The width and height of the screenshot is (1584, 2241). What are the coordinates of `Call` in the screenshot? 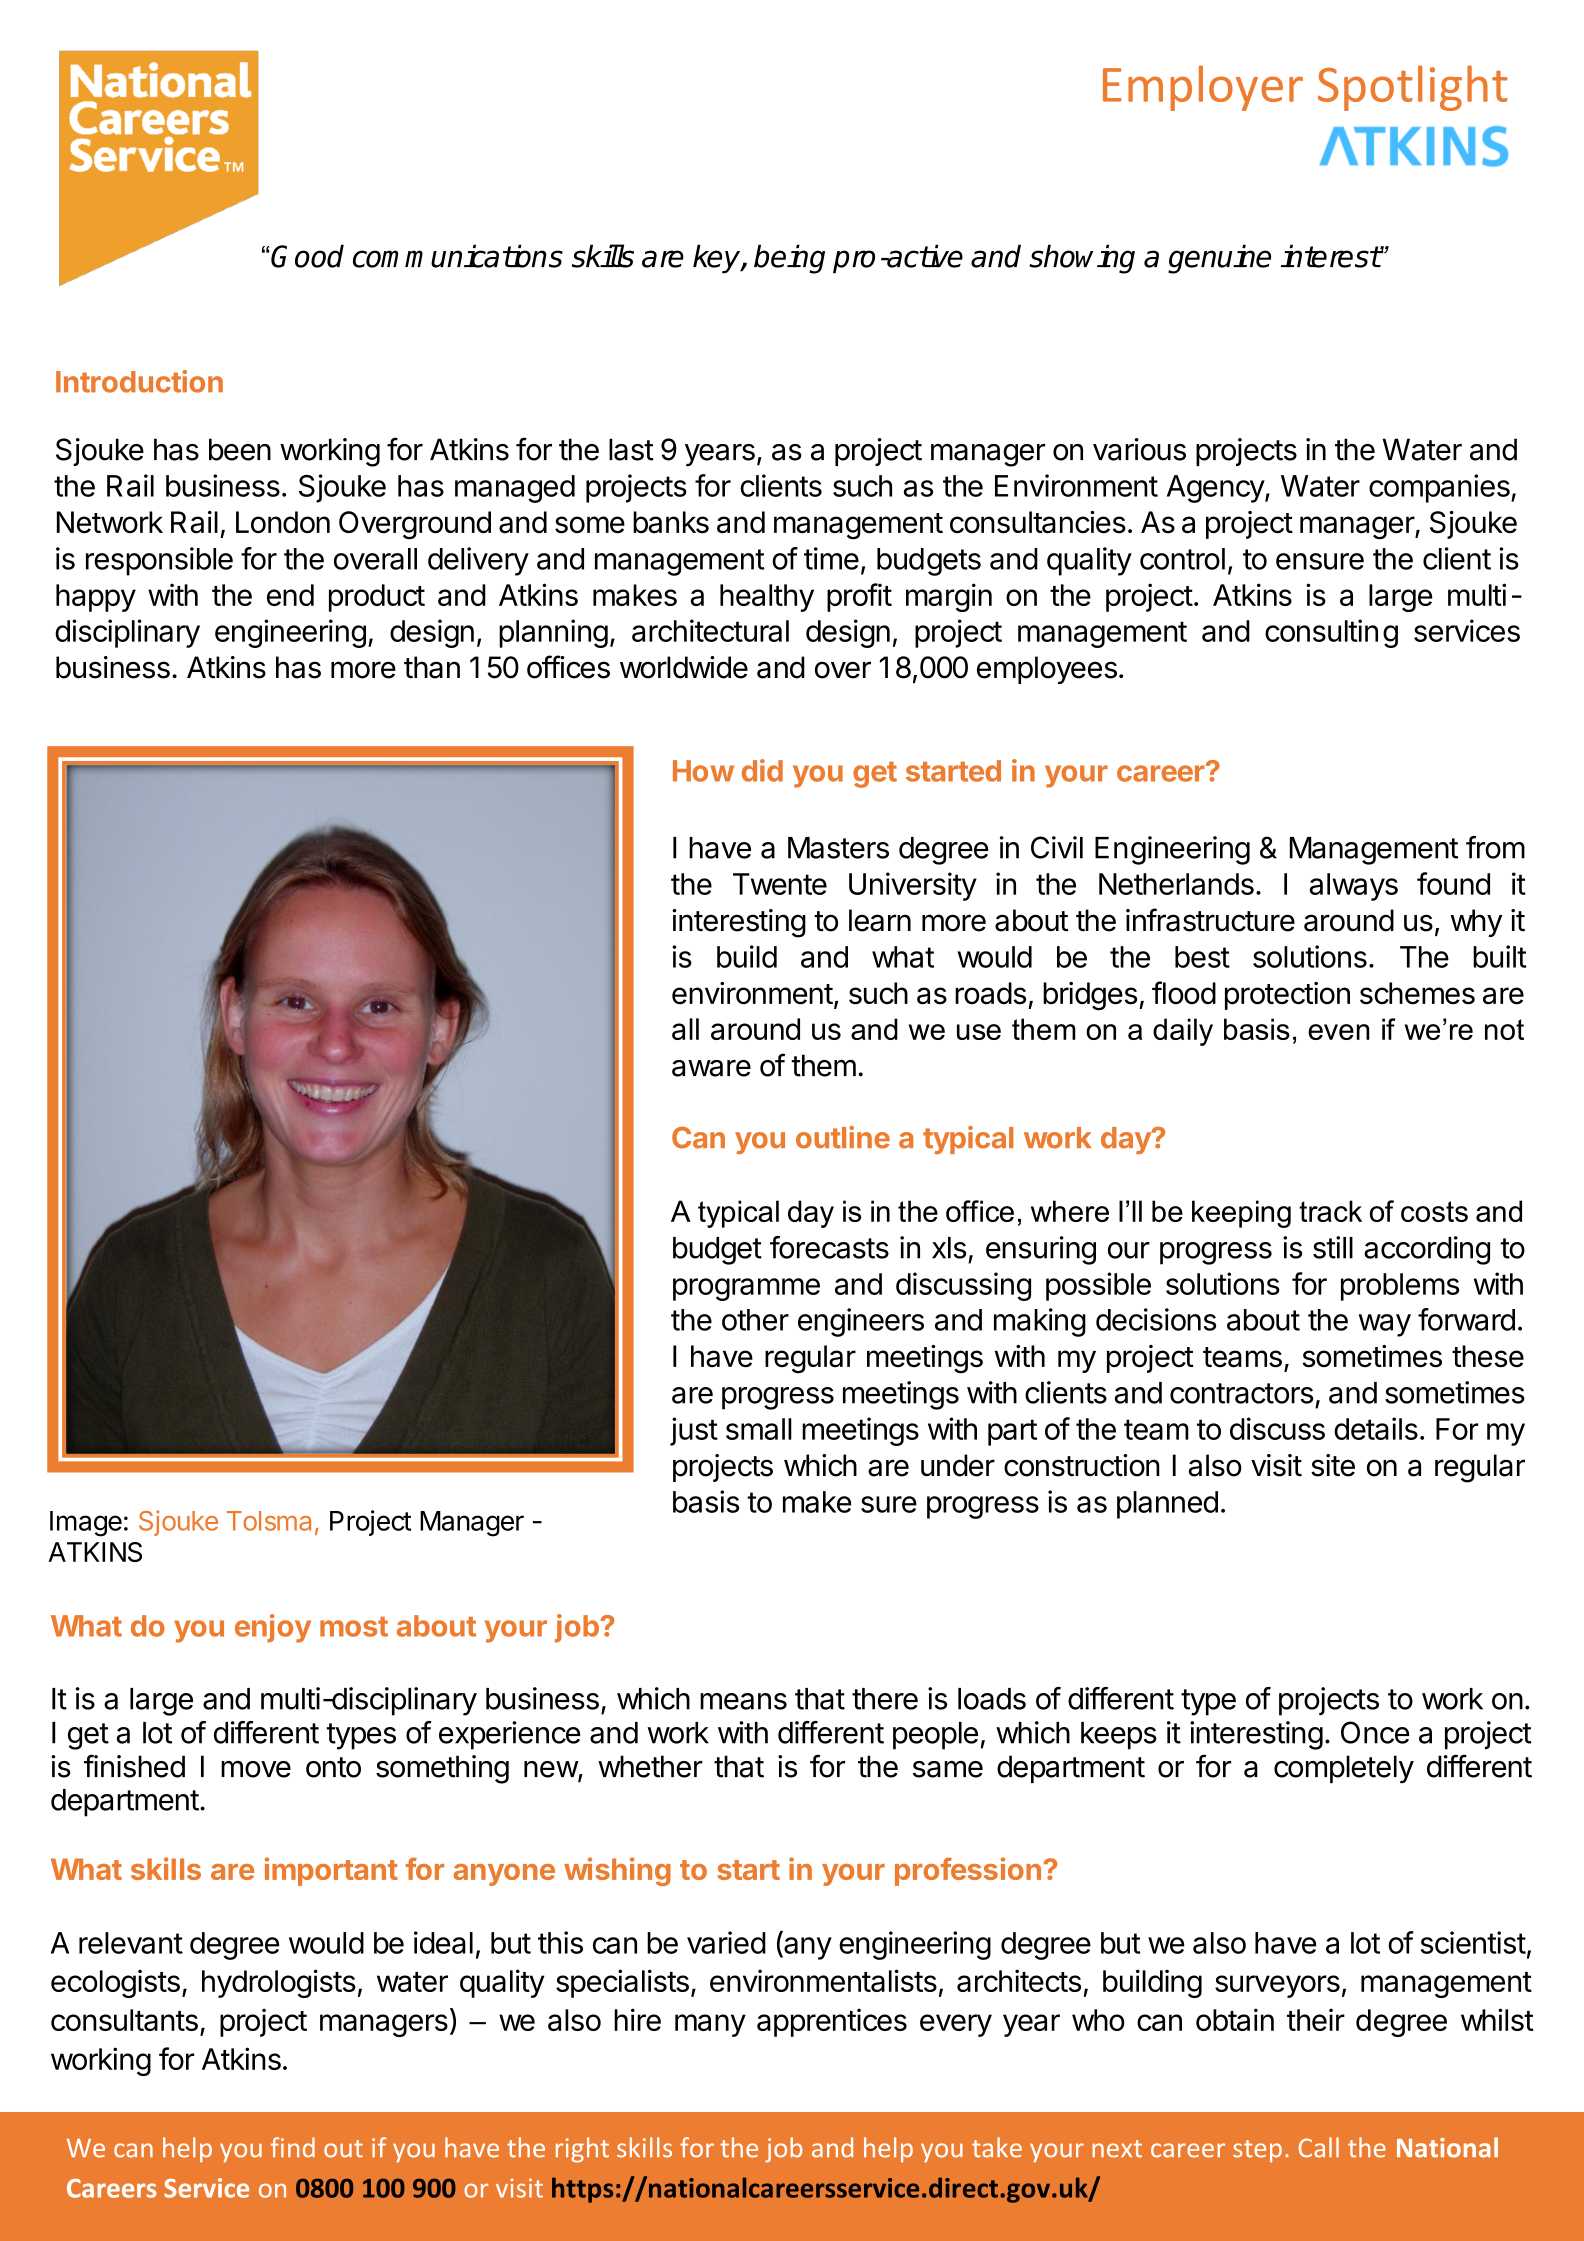 It's located at (1319, 2147).
